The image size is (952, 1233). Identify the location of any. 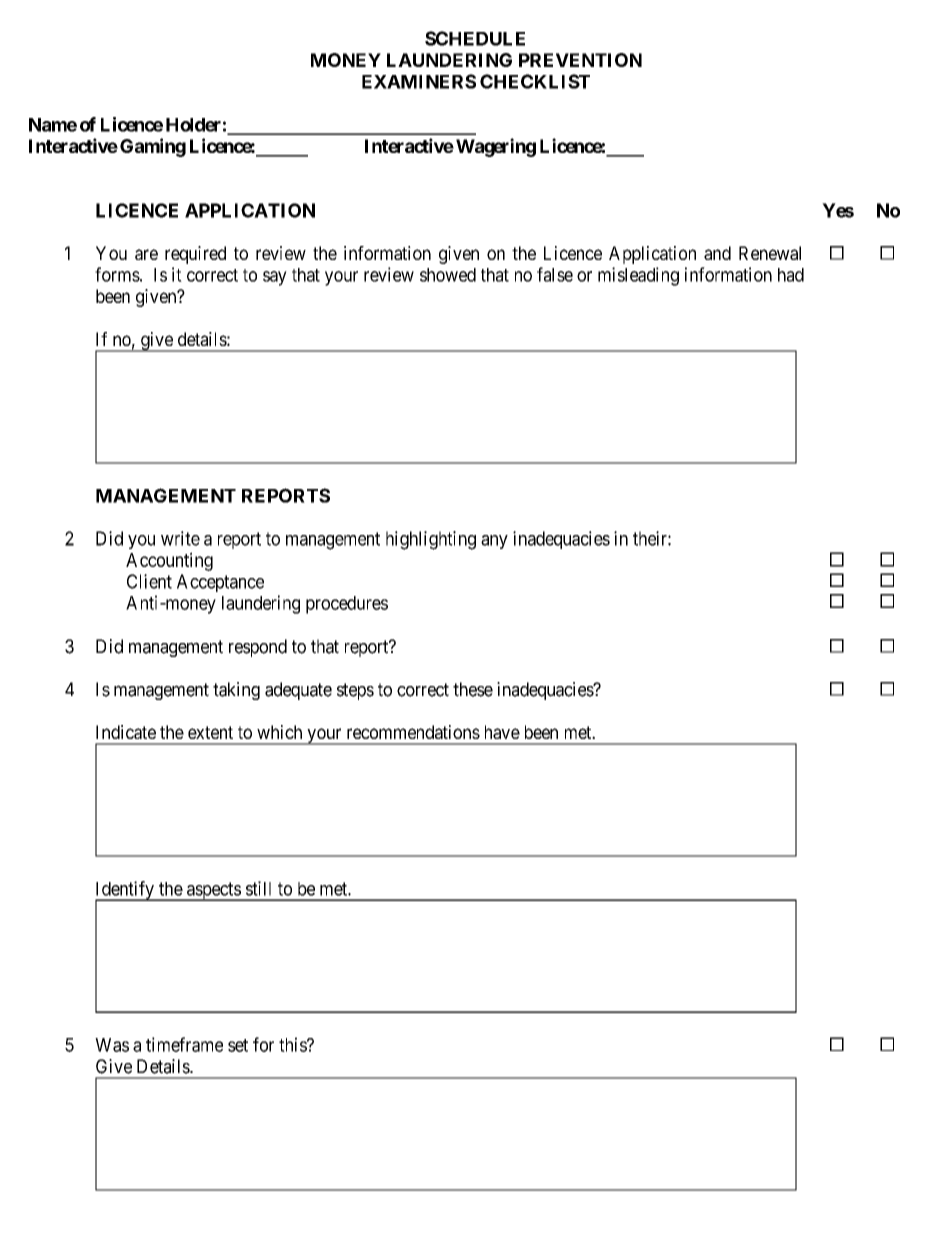
(494, 542).
